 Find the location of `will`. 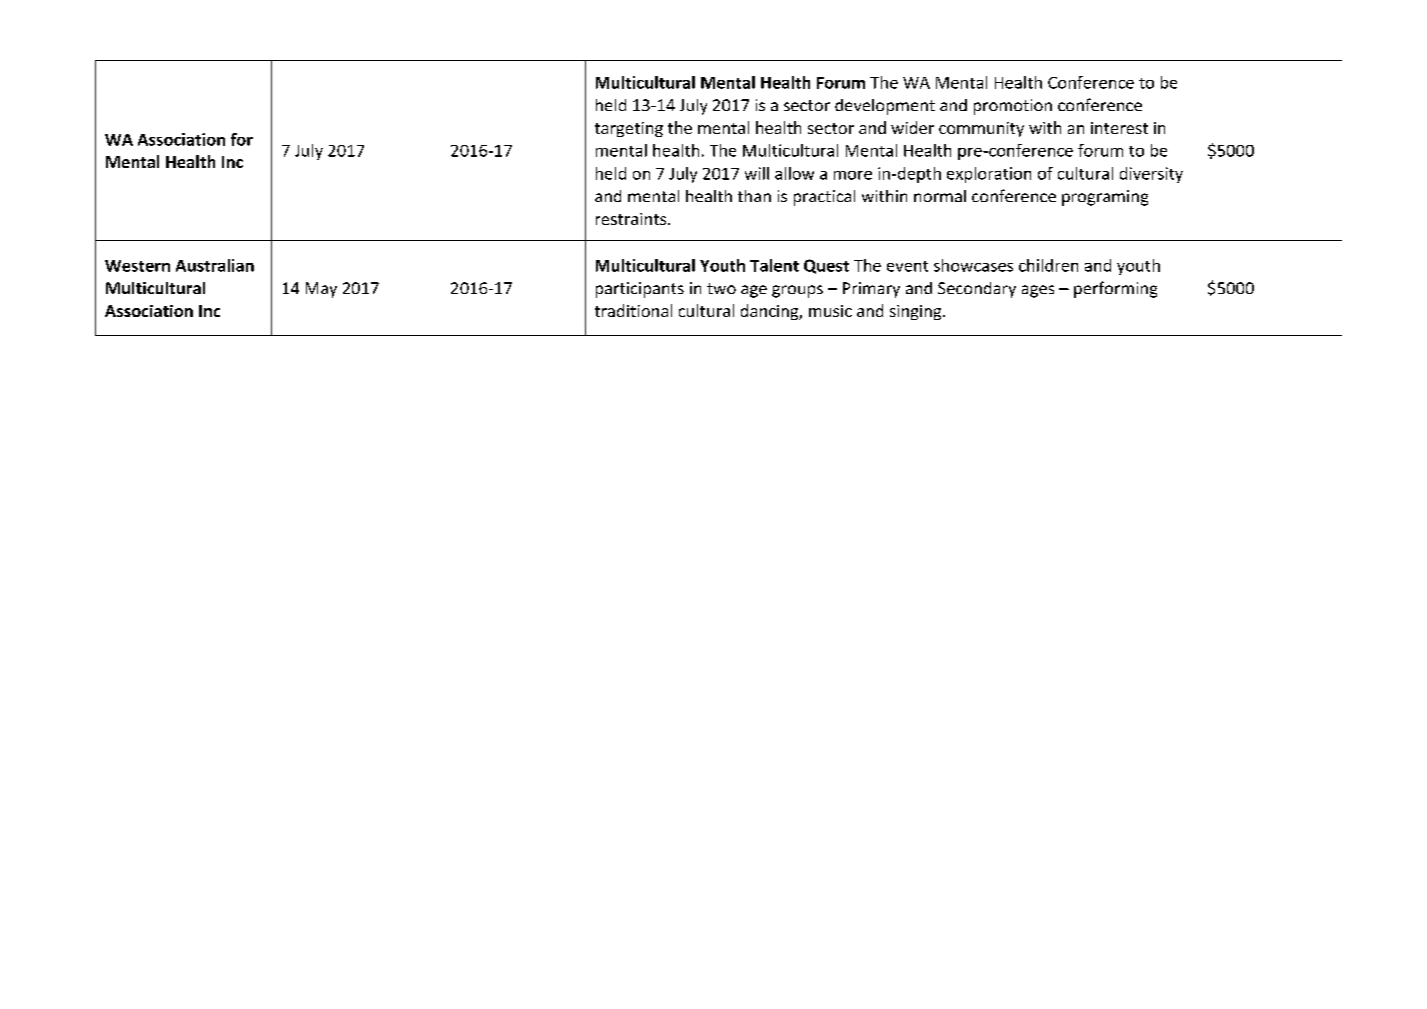

will is located at coordinates (757, 173).
